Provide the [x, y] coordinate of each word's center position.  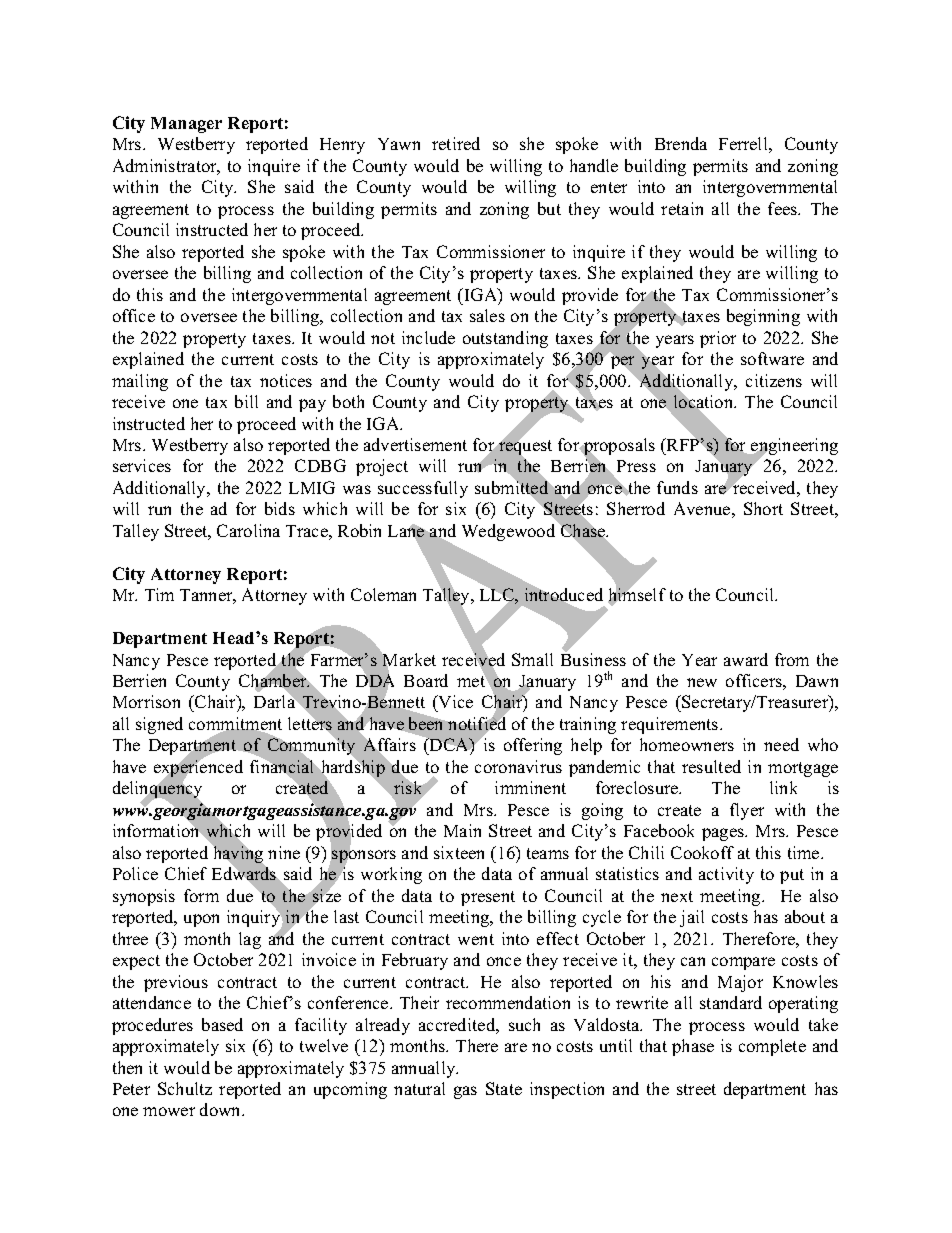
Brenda [681, 143]
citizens [774, 380]
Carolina [248, 530]
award [746, 659]
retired [456, 143]
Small [532, 659]
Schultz [185, 1088]
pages [724, 834]
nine [284, 852]
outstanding [505, 339]
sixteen [459, 852]
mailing [140, 382]
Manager [186, 125]
